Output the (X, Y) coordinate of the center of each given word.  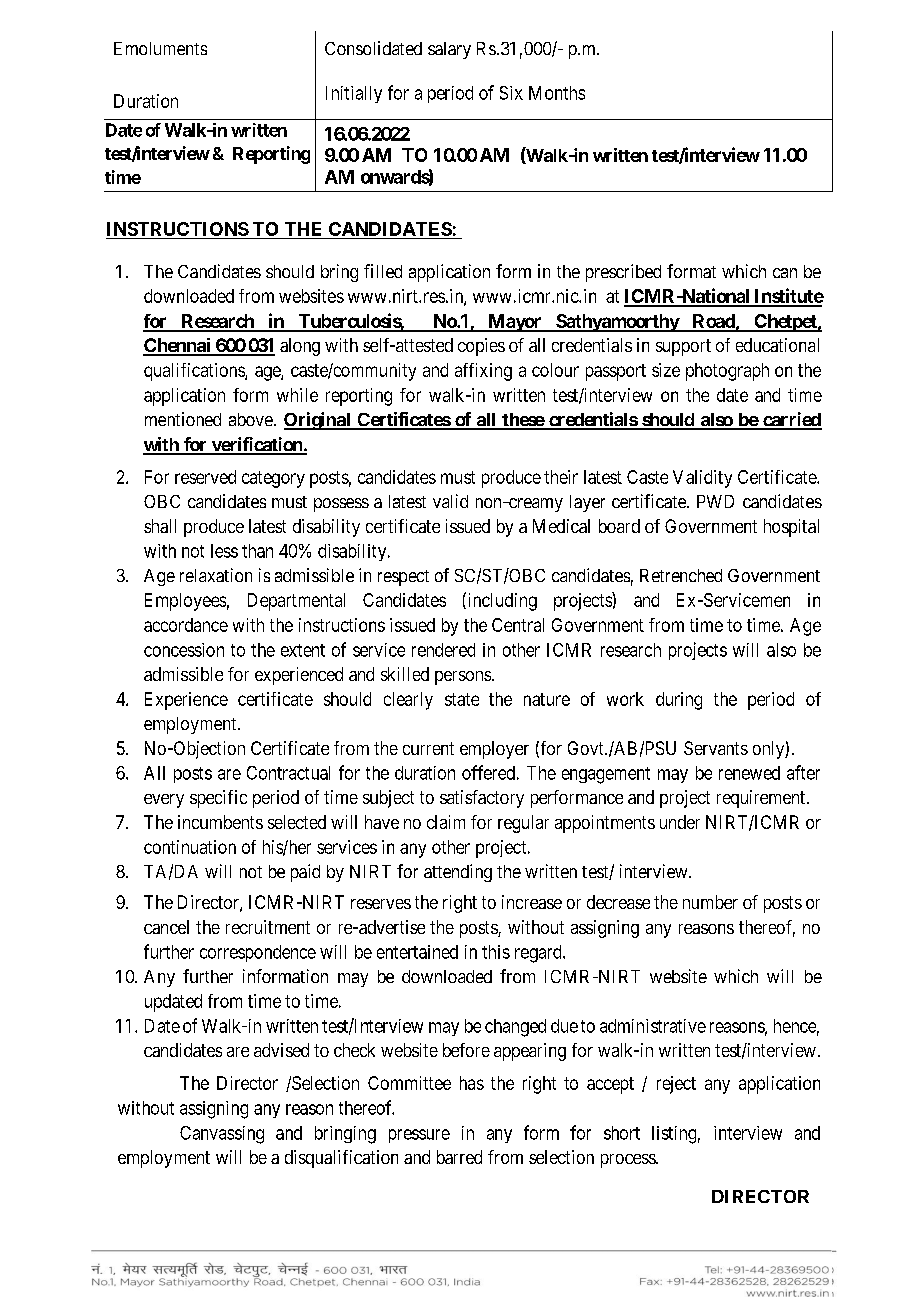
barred (459, 1157)
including (501, 601)
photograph (727, 372)
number (710, 902)
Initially (354, 94)
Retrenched (681, 575)
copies (481, 347)
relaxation (216, 575)
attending (458, 873)
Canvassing (222, 1135)
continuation (190, 847)
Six (511, 93)
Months (557, 93)
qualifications (195, 372)
